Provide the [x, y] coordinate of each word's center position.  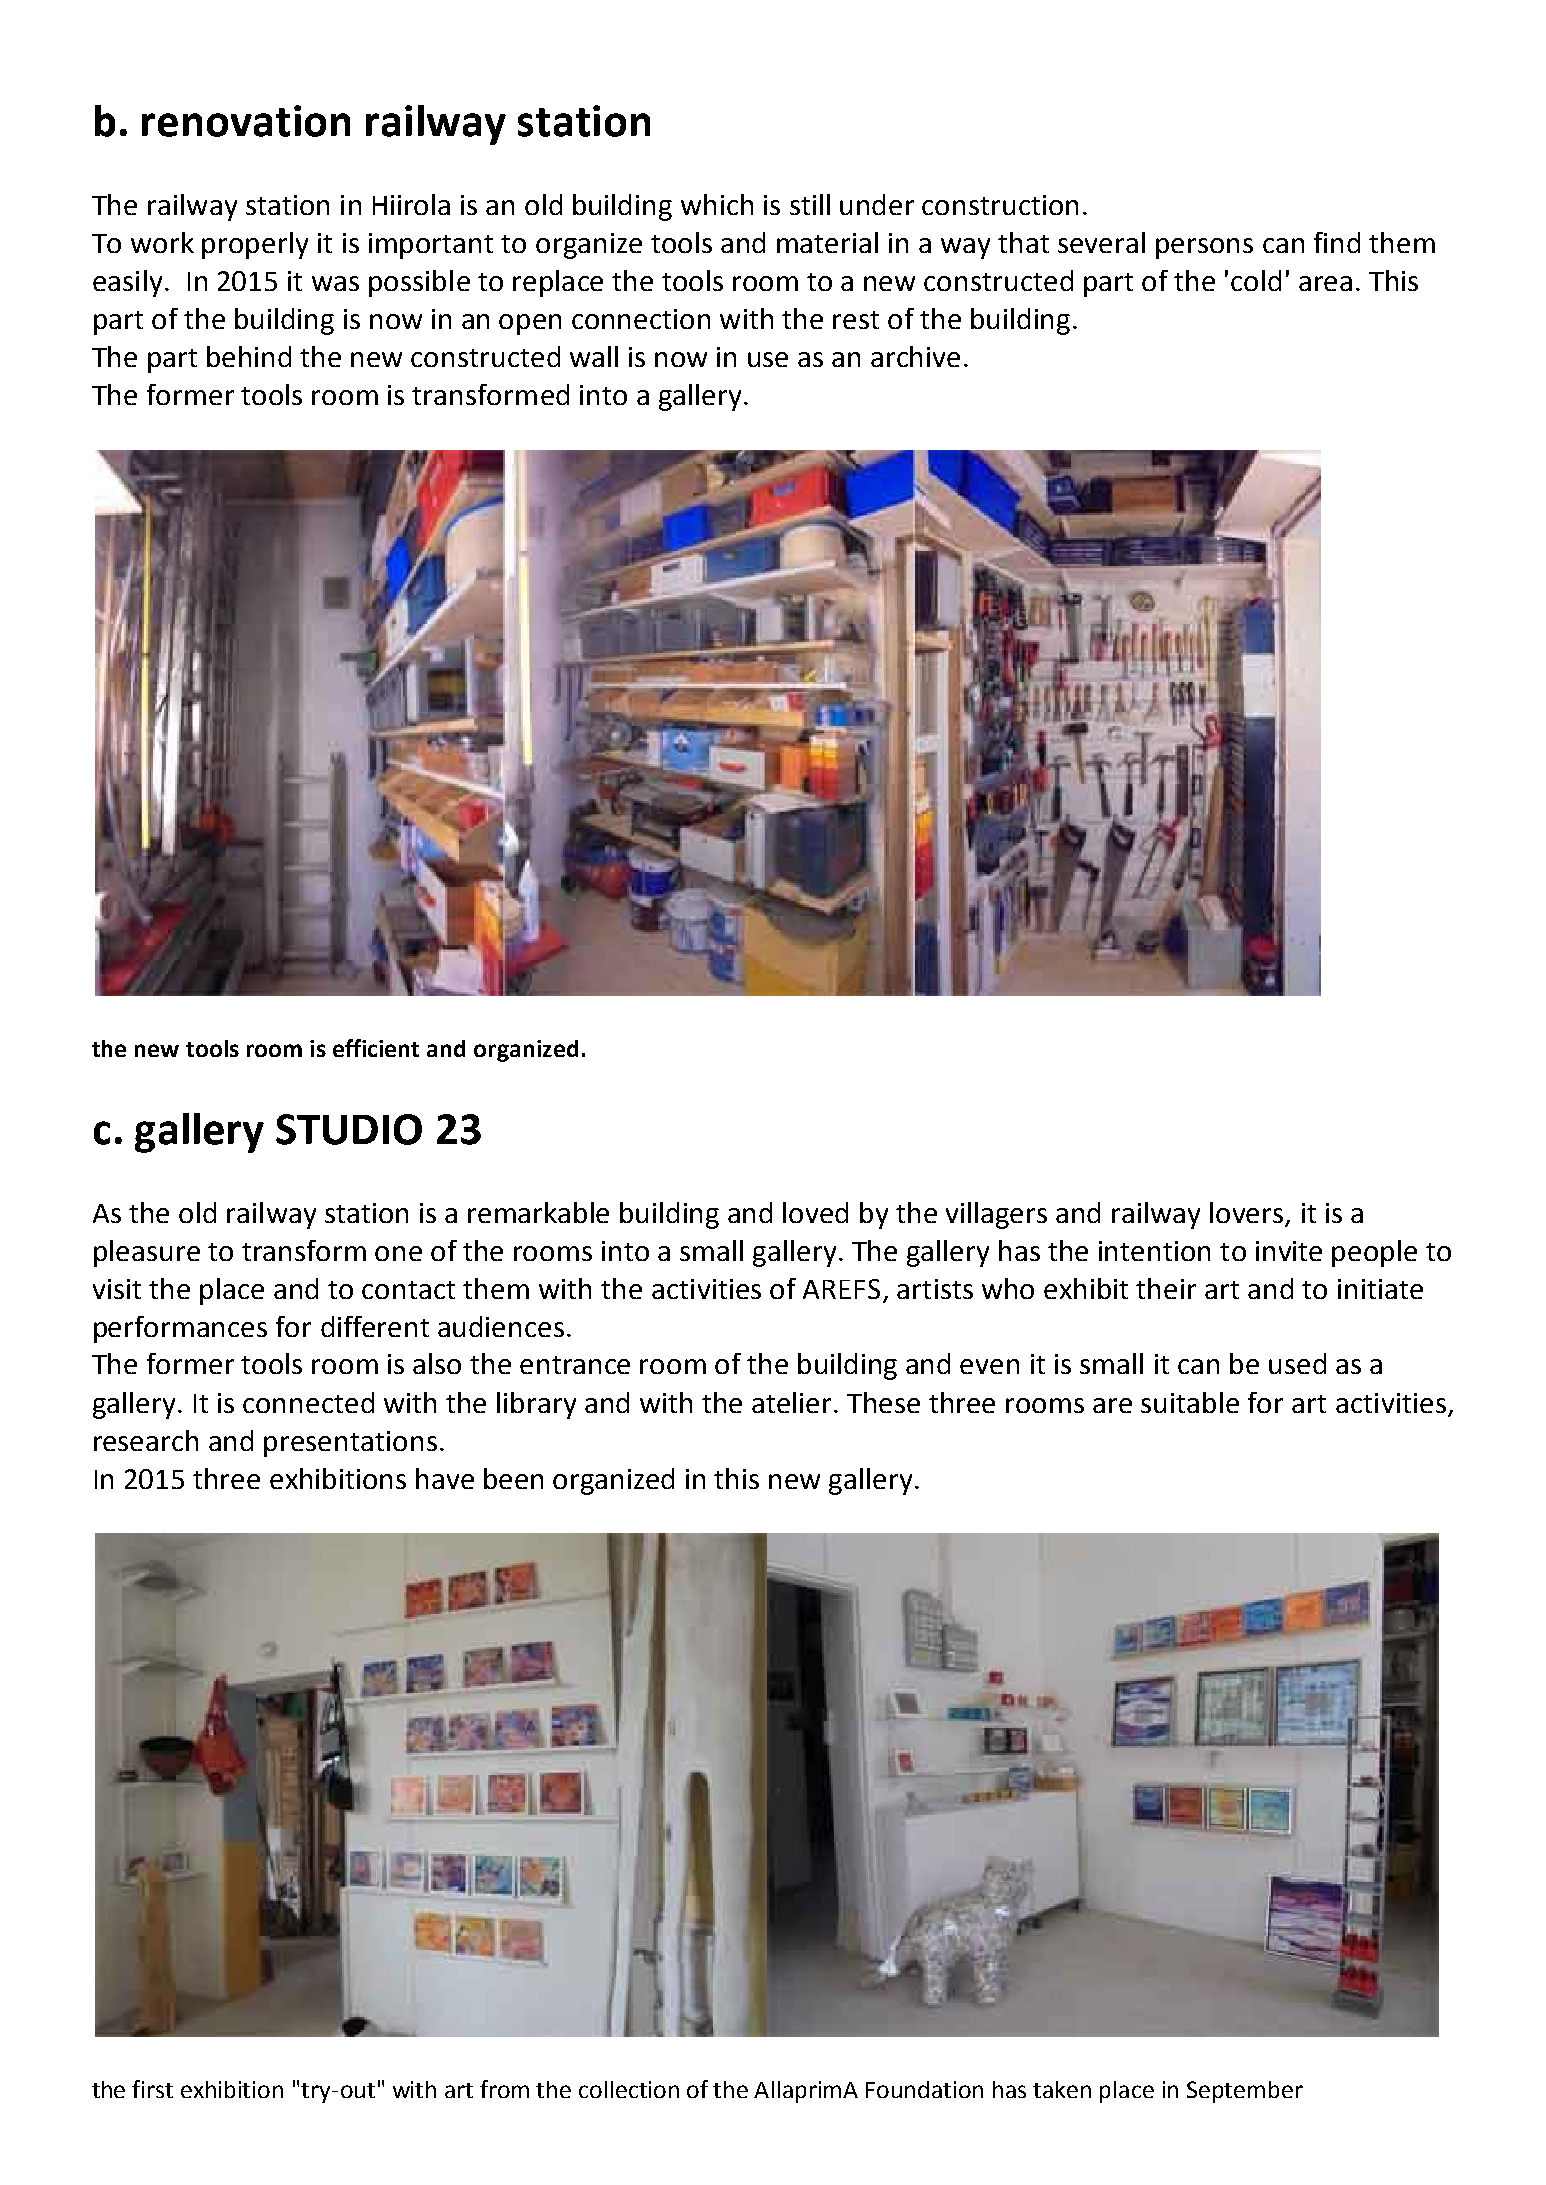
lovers [1248, 1214]
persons [1204, 248]
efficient [376, 1048]
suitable [1190, 1402]
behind [249, 356]
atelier [793, 1402]
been [513, 1478]
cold [1256, 280]
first [152, 2089]
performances [180, 1329]
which [717, 204]
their [1166, 1288]
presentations [350, 1444]
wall [594, 356]
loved [815, 1212]
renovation [246, 121]
